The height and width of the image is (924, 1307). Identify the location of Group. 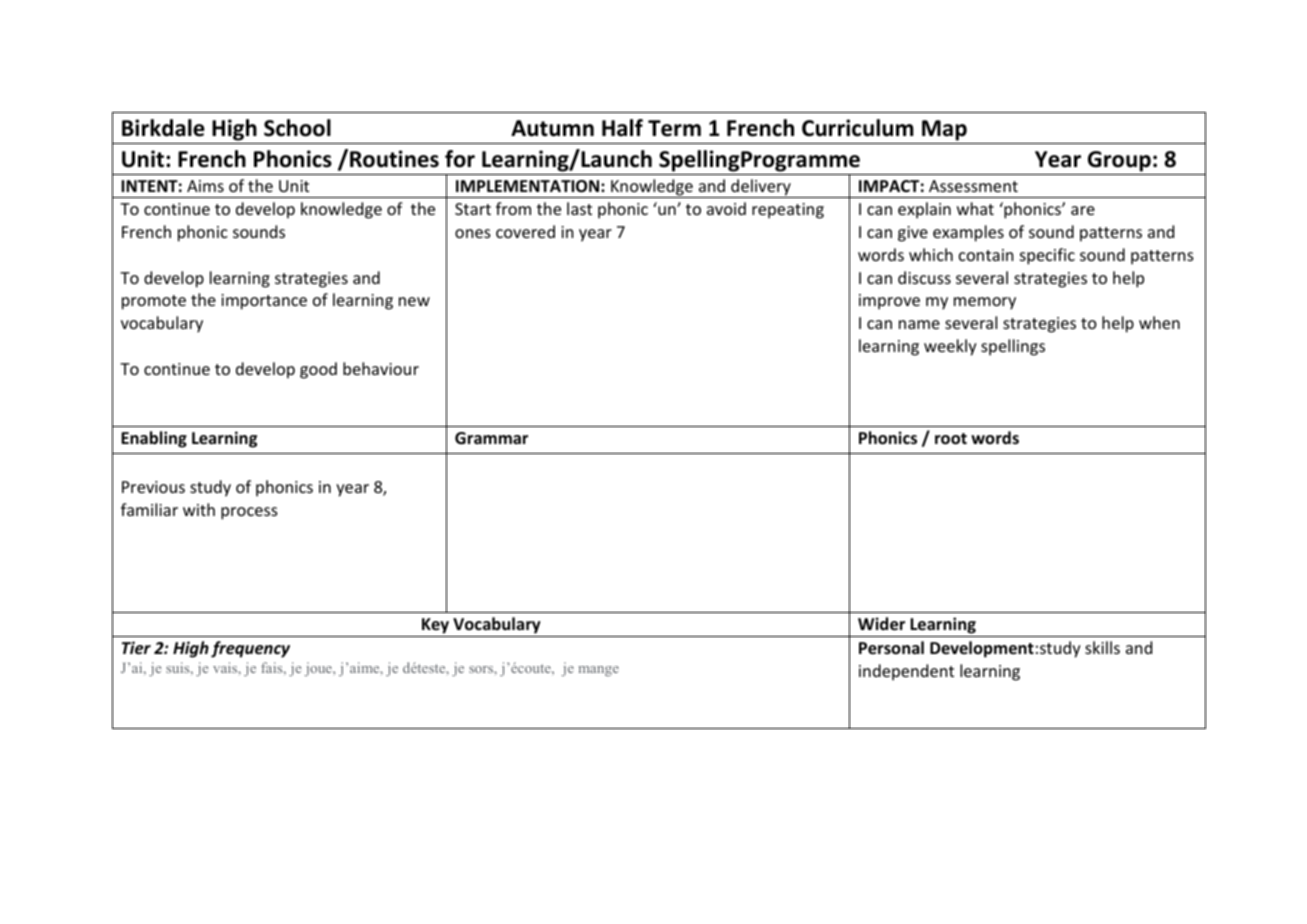
(1119, 161).
